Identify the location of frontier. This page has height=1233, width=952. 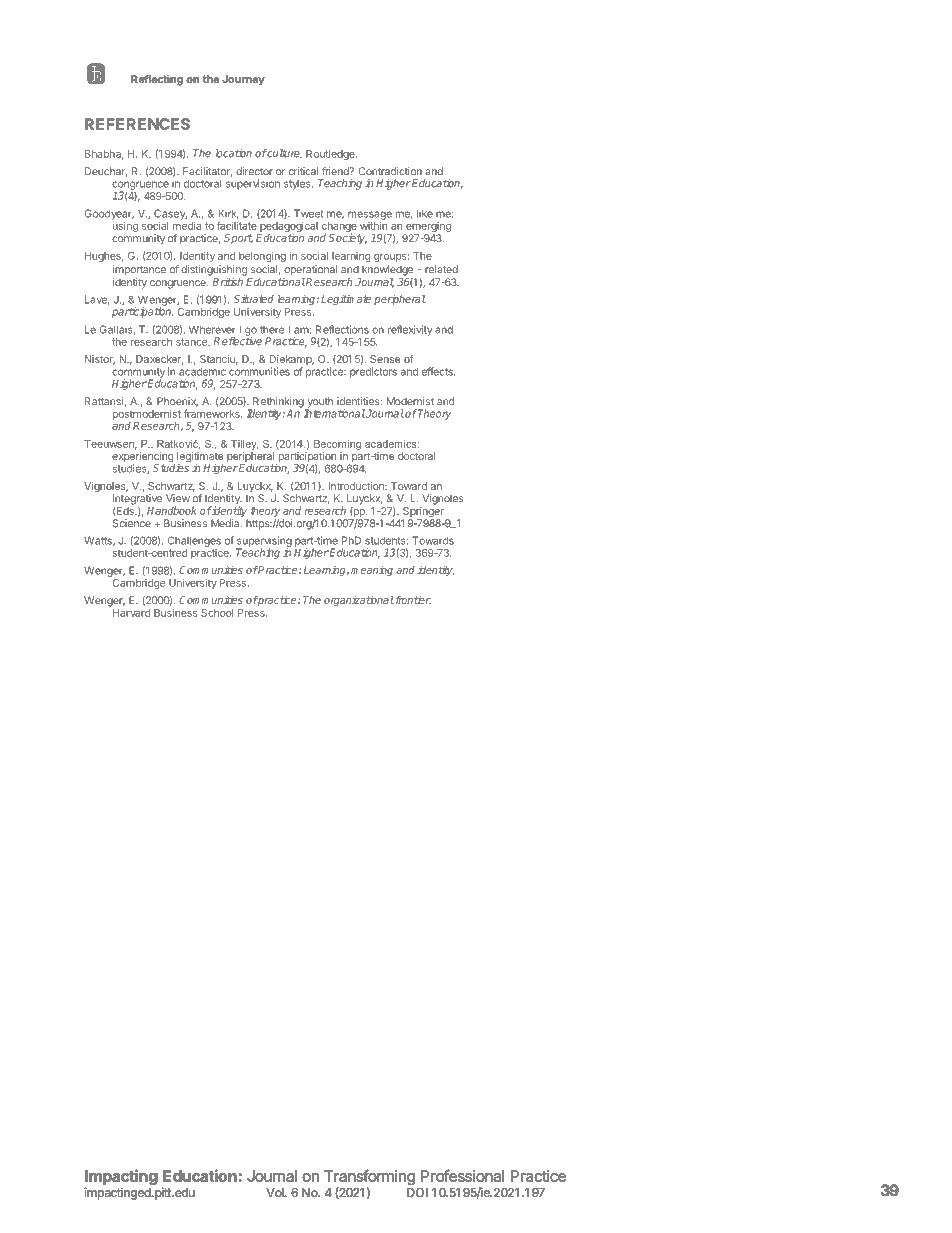
(412, 600).
